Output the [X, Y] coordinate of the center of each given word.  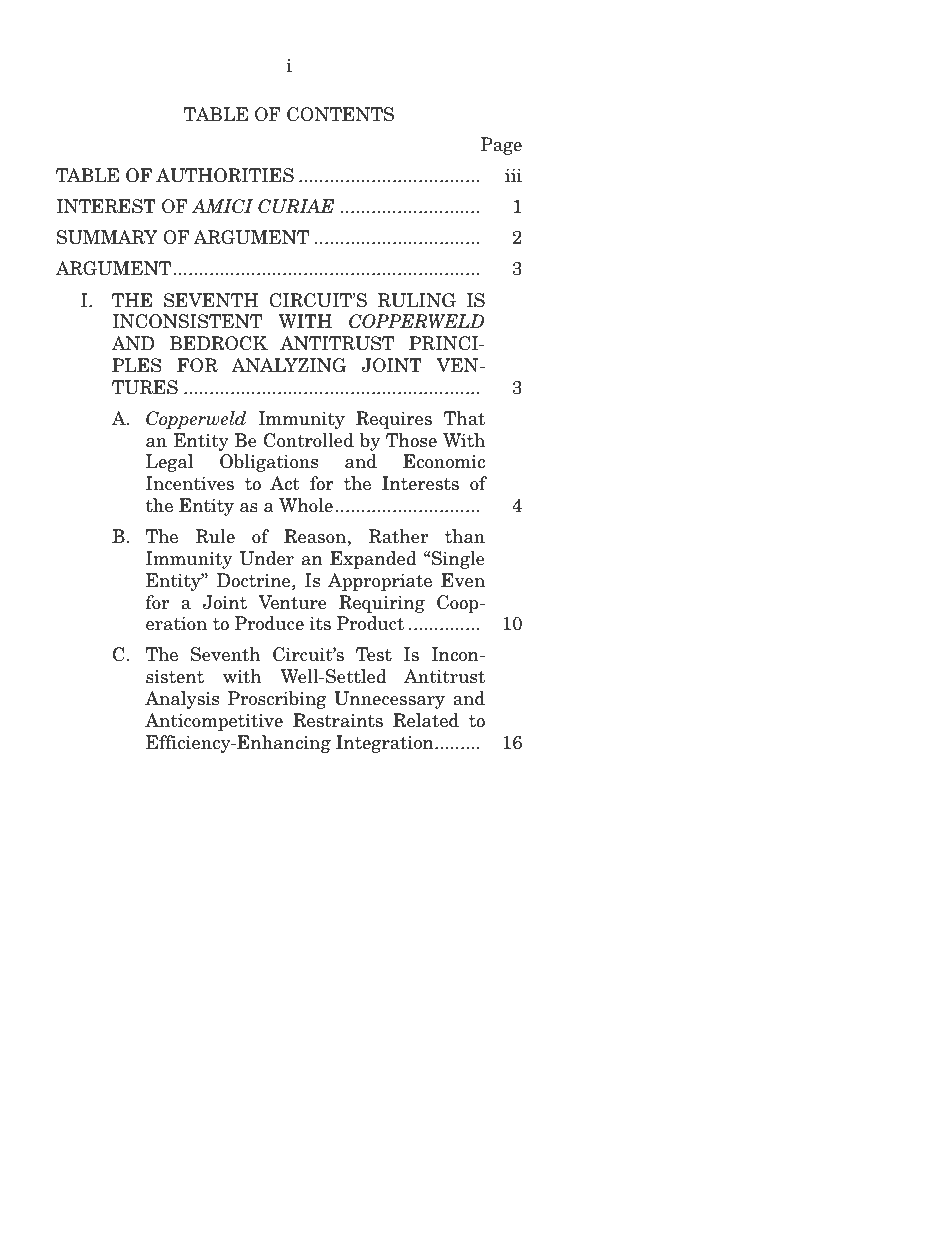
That [464, 418]
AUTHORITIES [225, 175]
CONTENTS [340, 114]
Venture [292, 602]
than [465, 536]
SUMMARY [107, 237]
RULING [417, 300]
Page [501, 146]
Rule [215, 536]
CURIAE [296, 206]
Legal [169, 463]
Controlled [309, 440]
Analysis [182, 700]
